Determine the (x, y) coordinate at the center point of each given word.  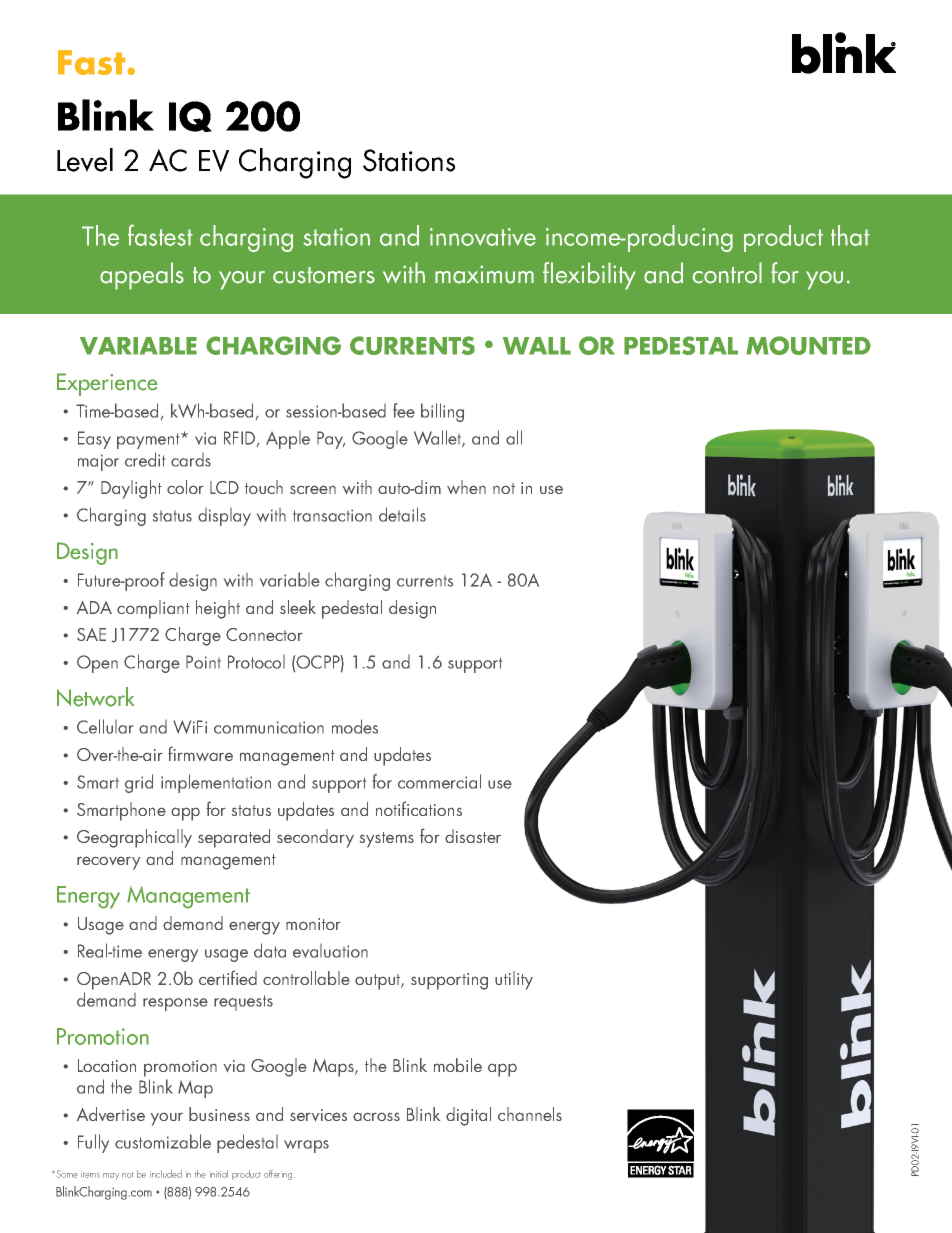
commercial (439, 781)
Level (85, 160)
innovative (483, 237)
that (850, 235)
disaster (473, 836)
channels (530, 1114)
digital (468, 1116)
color (185, 487)
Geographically (134, 838)
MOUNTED (808, 345)
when (466, 487)
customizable (163, 1141)
